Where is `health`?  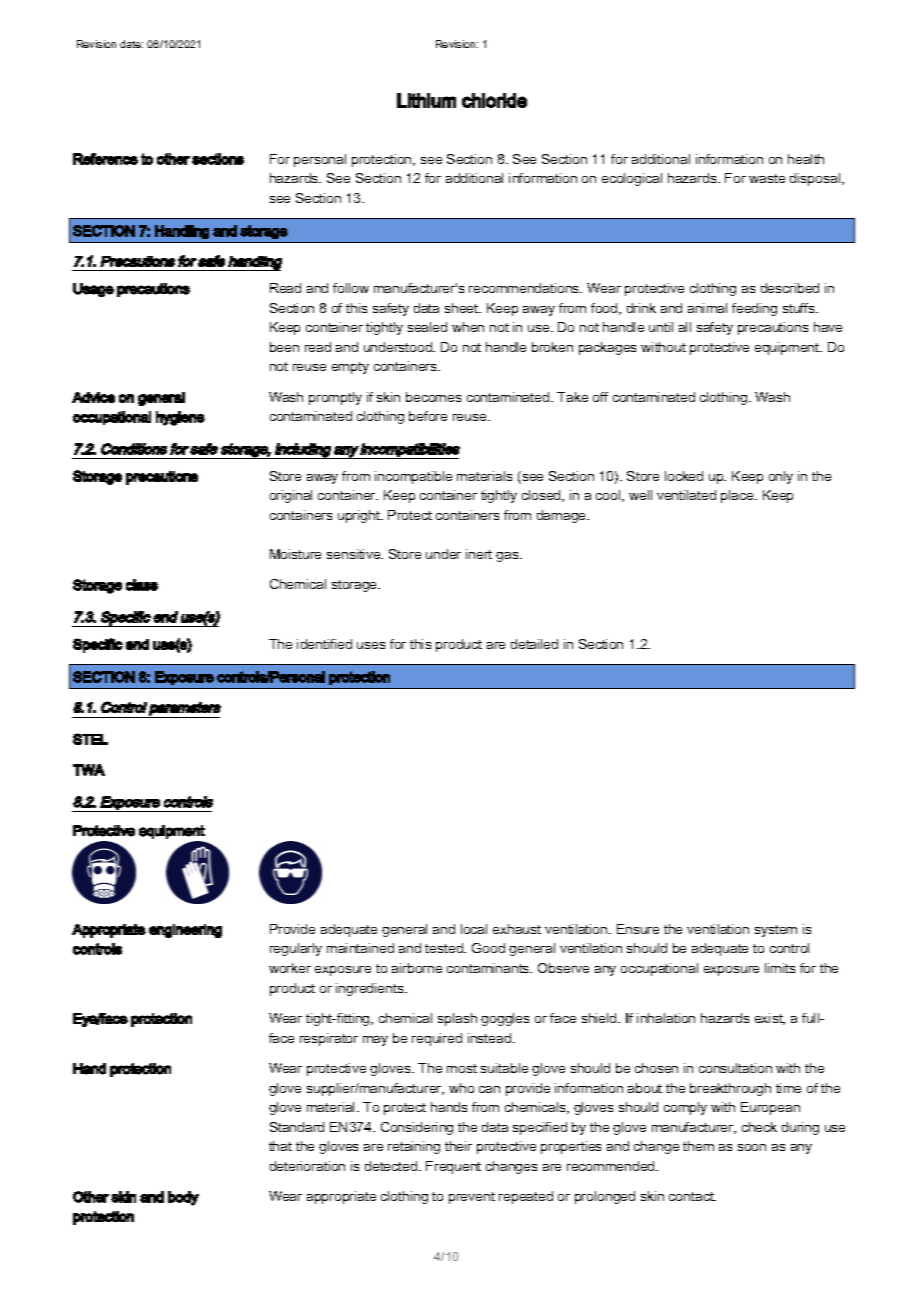
health is located at coordinates (806, 159).
